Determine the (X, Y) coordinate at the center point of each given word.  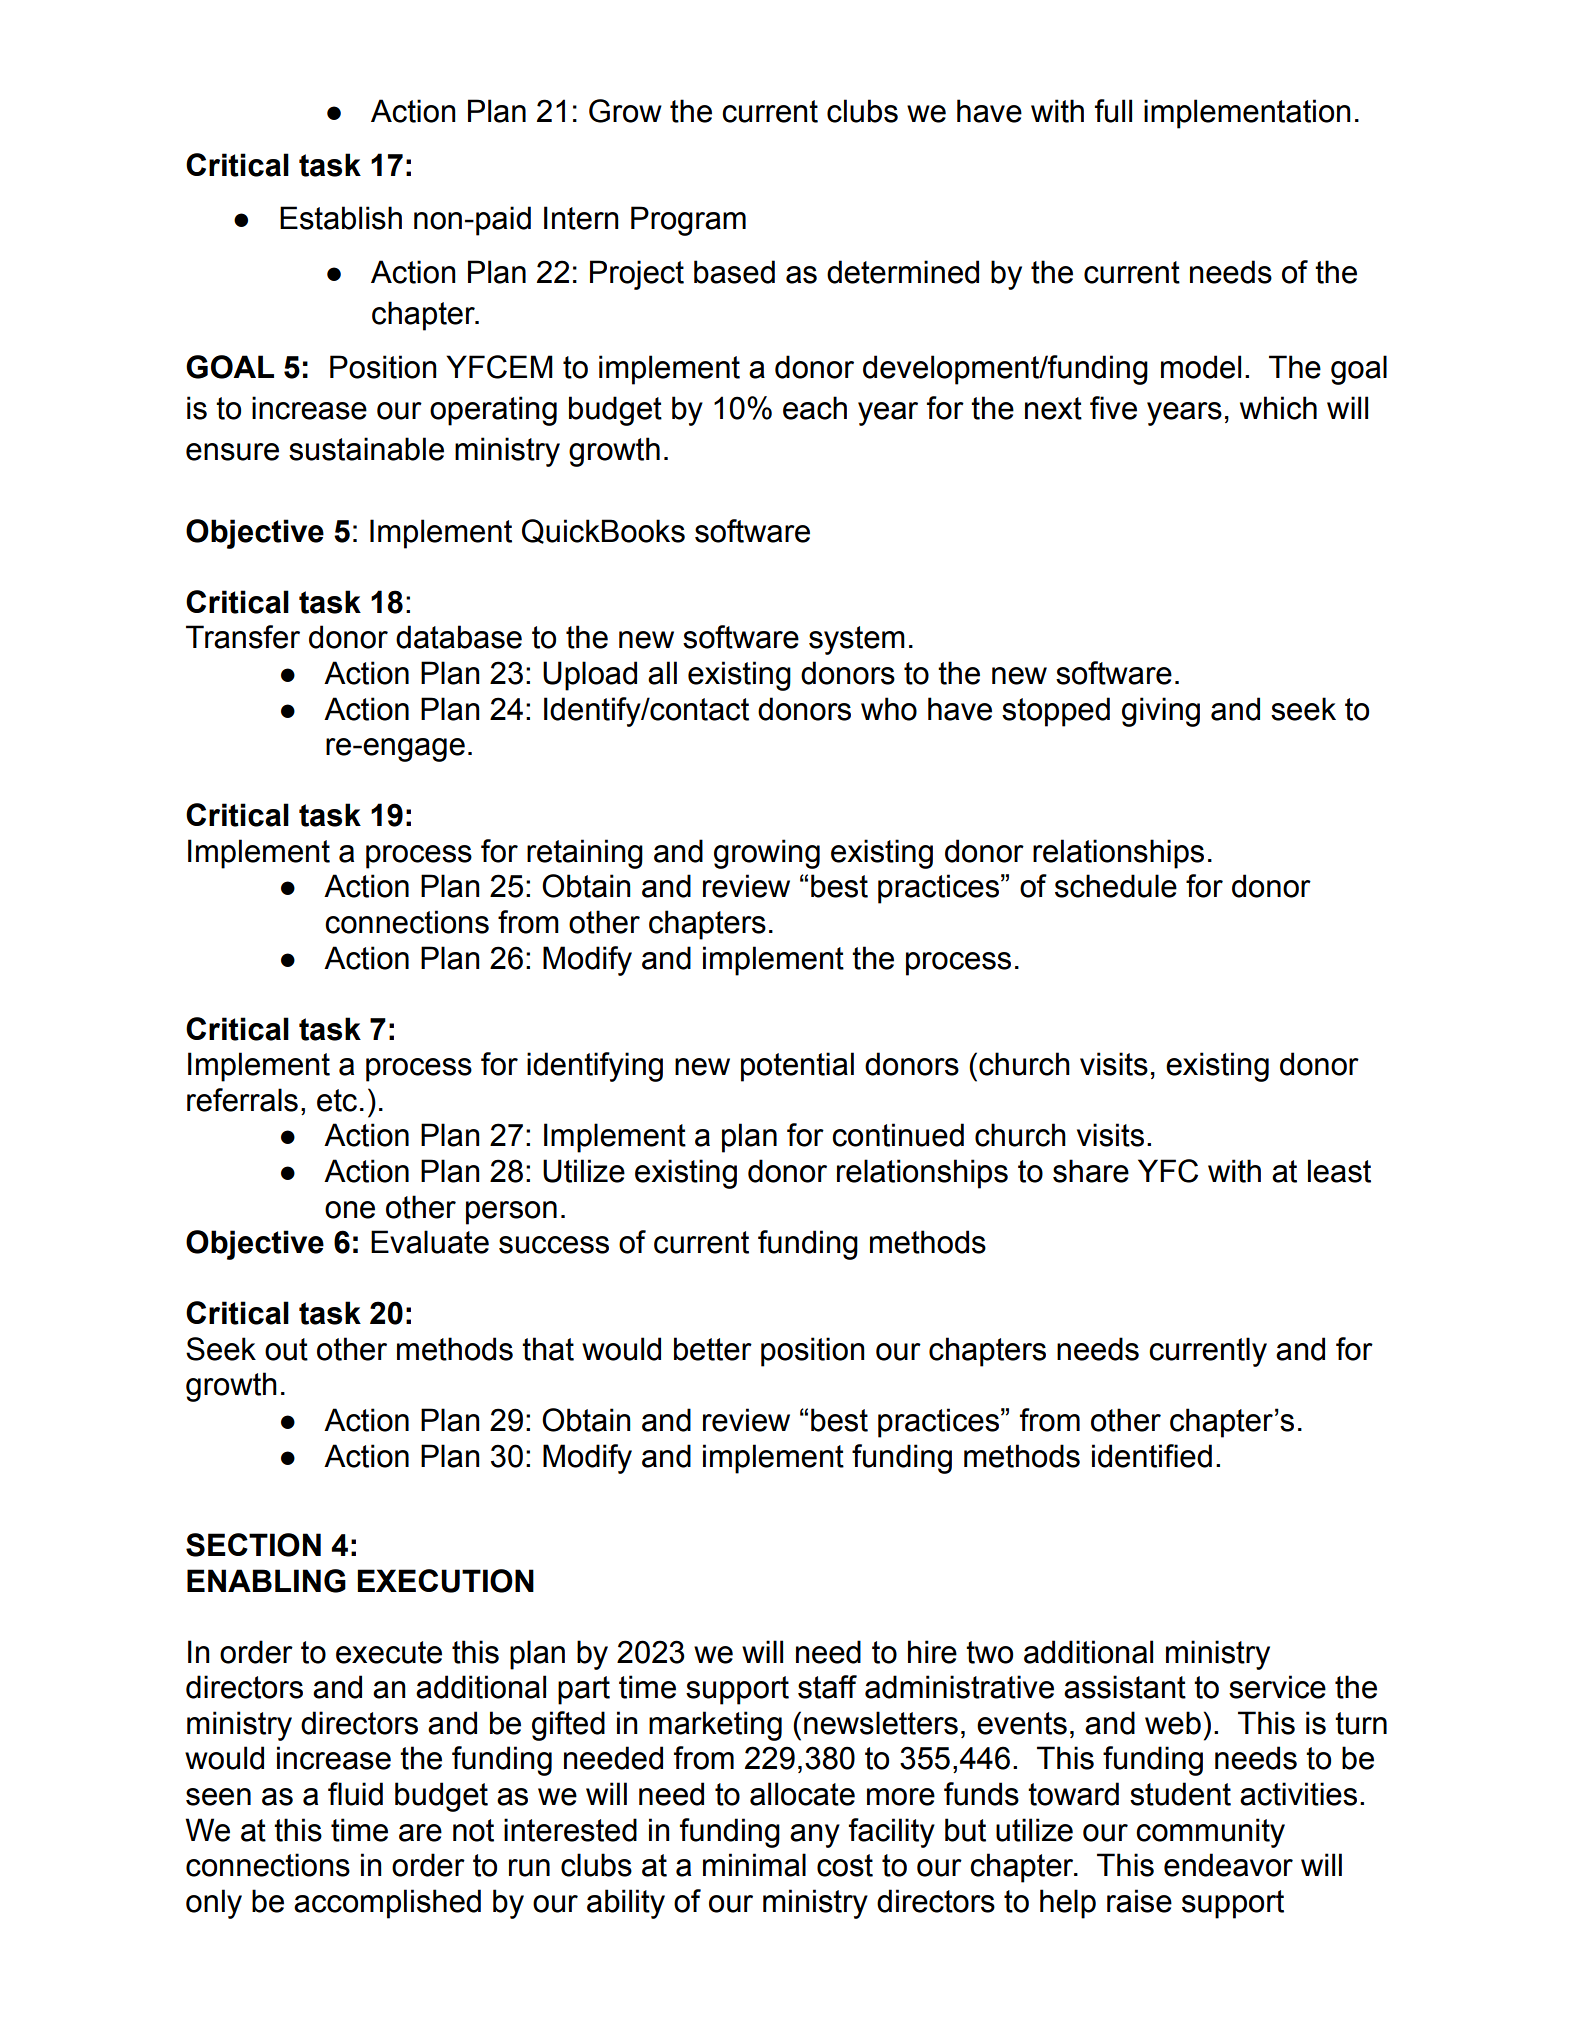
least (1339, 1171)
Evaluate (430, 1242)
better (713, 1349)
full (1113, 111)
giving (1161, 712)
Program (688, 221)
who (889, 709)
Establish (341, 218)
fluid (355, 1794)
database (459, 637)
